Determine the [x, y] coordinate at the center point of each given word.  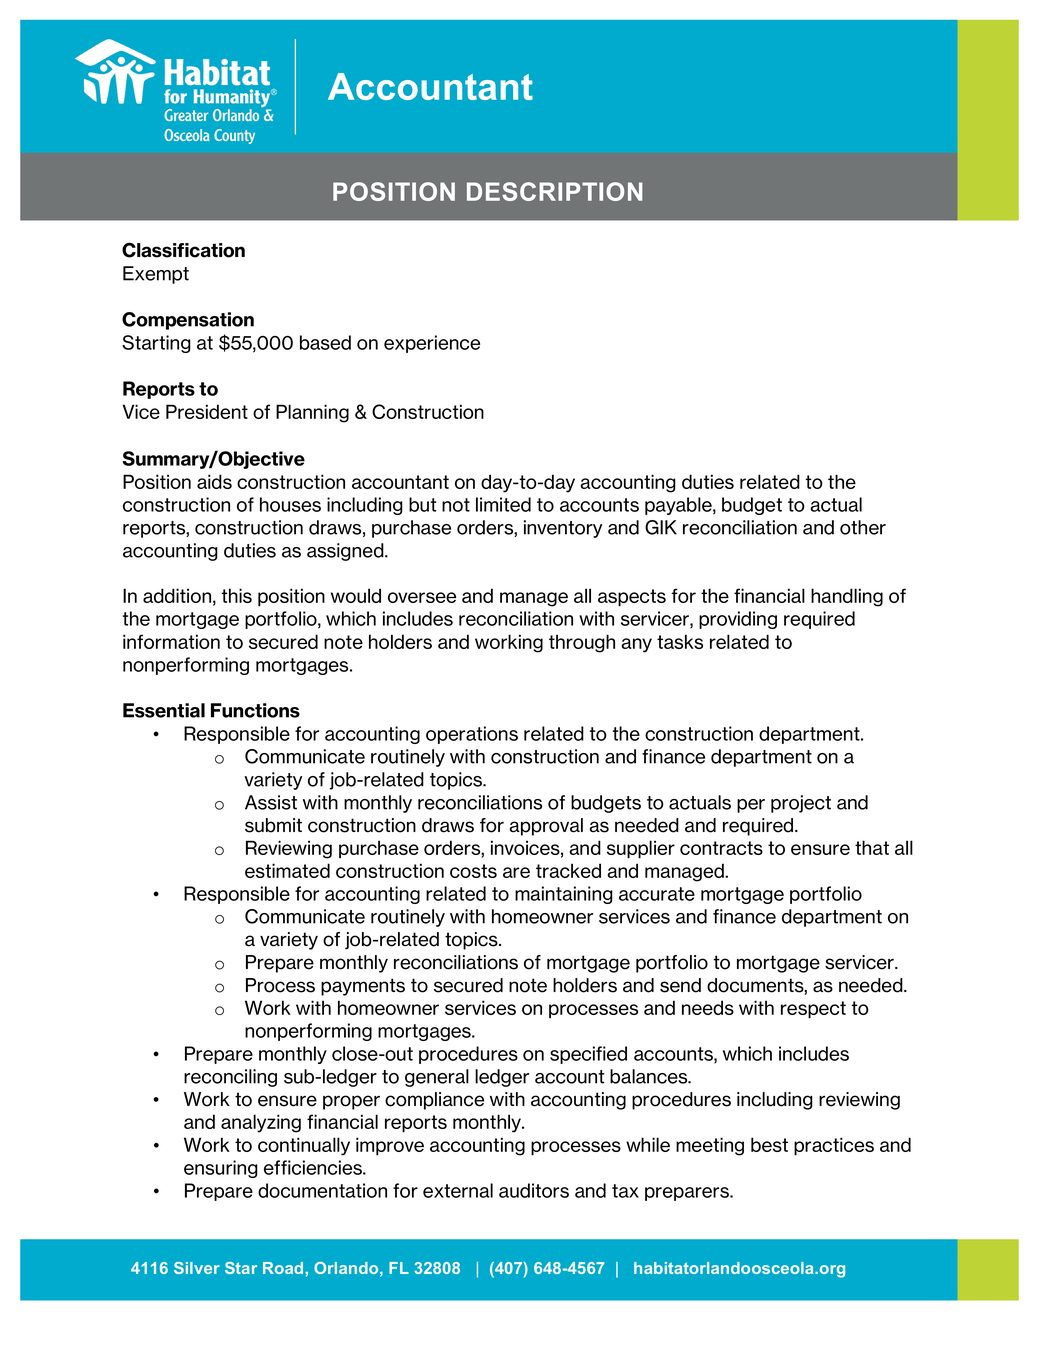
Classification [183, 250]
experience [432, 344]
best [769, 1144]
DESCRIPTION [555, 191]
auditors [534, 1190]
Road [283, 1268]
